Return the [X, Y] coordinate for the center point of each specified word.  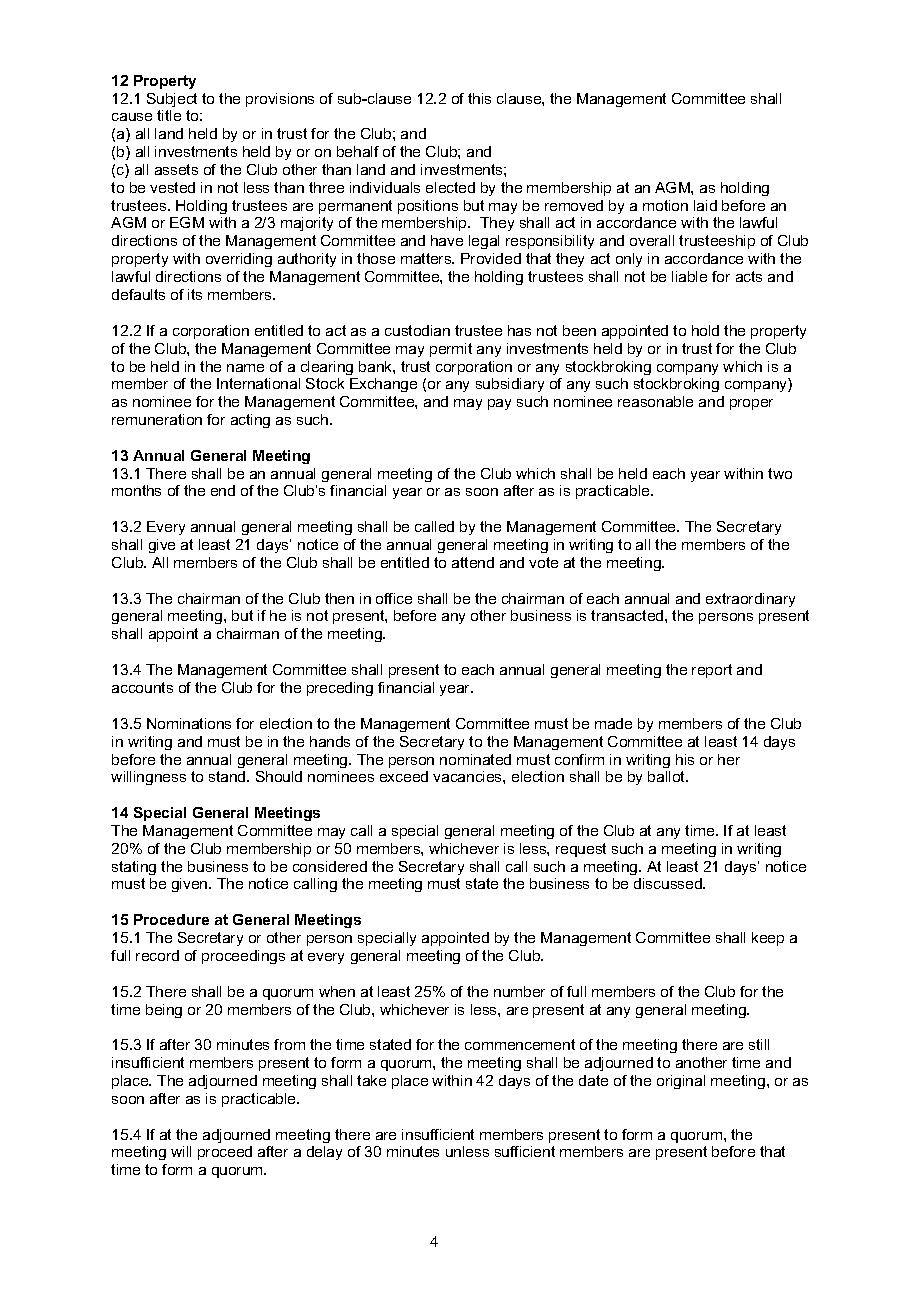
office [394, 598]
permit [451, 350]
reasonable [655, 401]
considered [330, 866]
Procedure [171, 919]
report [712, 671]
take [371, 1080]
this [479, 98]
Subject [172, 100]
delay [324, 1153]
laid [705, 205]
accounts [142, 687]
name [245, 368]
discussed [669, 883]
